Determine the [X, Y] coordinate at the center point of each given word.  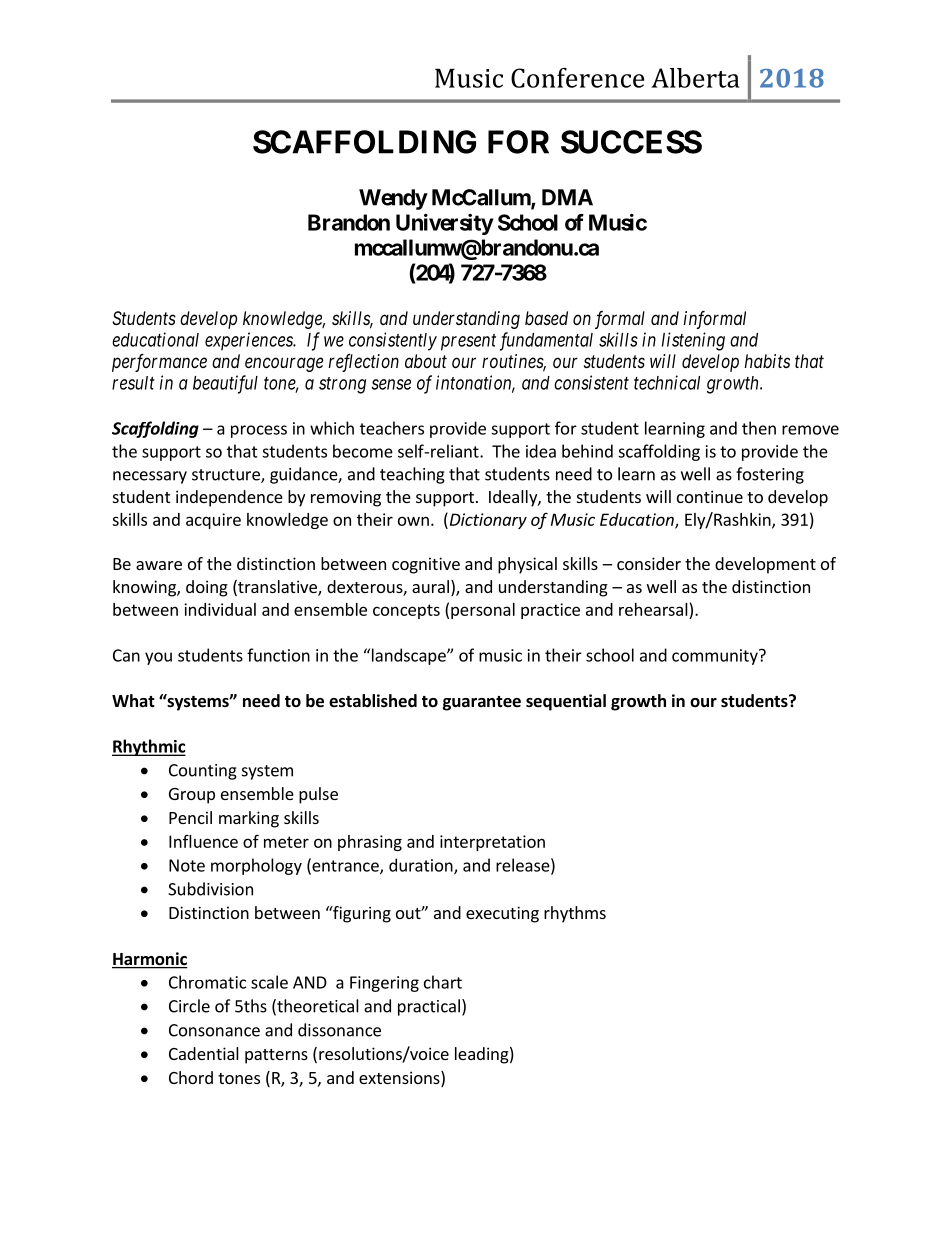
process [259, 431]
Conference [578, 78]
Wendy [393, 199]
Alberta [695, 78]
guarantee [482, 703]
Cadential [204, 1053]
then [759, 428]
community [716, 657]
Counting [203, 772]
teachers [392, 428]
